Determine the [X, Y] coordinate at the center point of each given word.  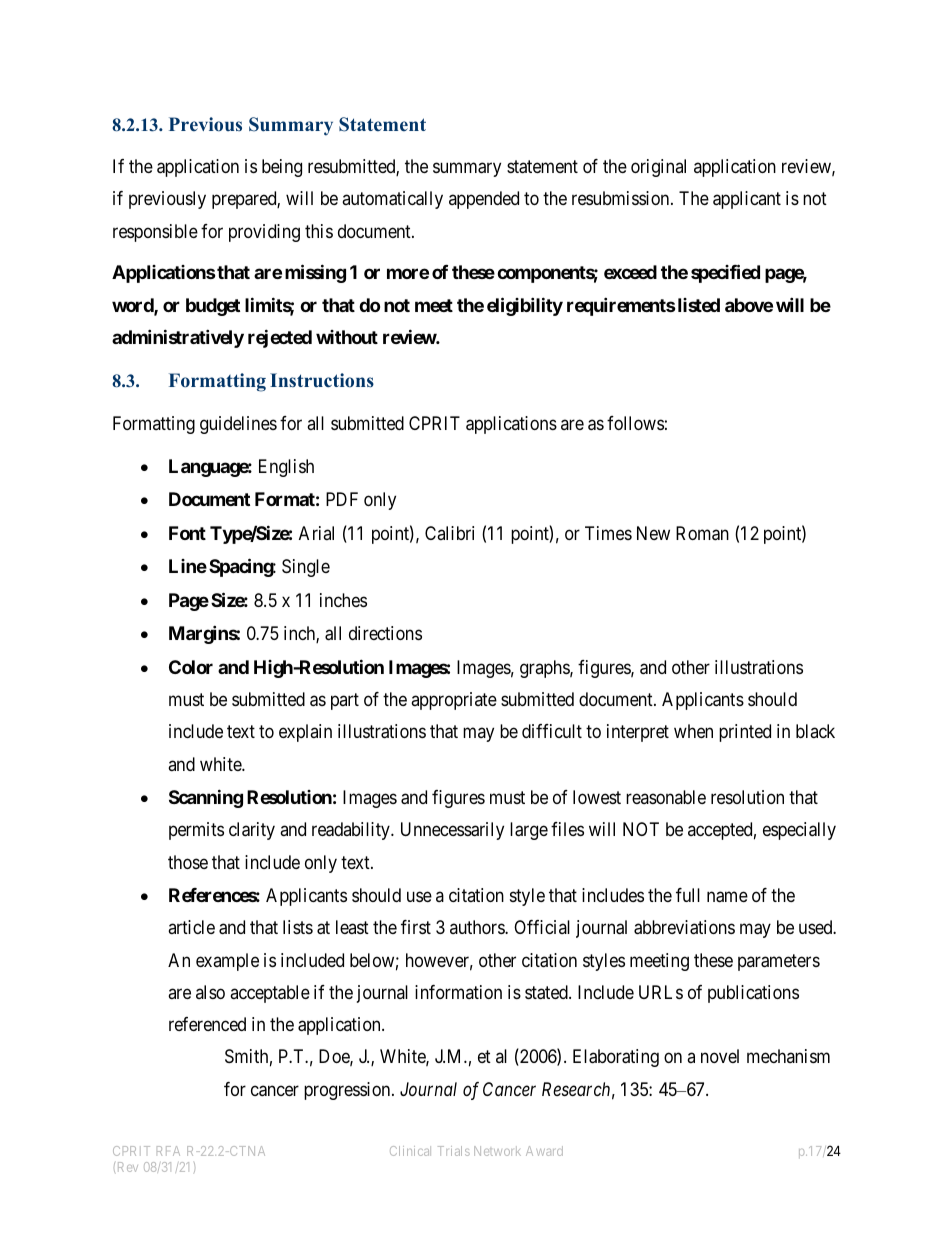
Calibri [449, 533]
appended [484, 200]
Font [187, 533]
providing [264, 233]
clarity [252, 831]
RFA [168, 1151]
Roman [702, 533]
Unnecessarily [452, 831]
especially [799, 831]
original [658, 168]
